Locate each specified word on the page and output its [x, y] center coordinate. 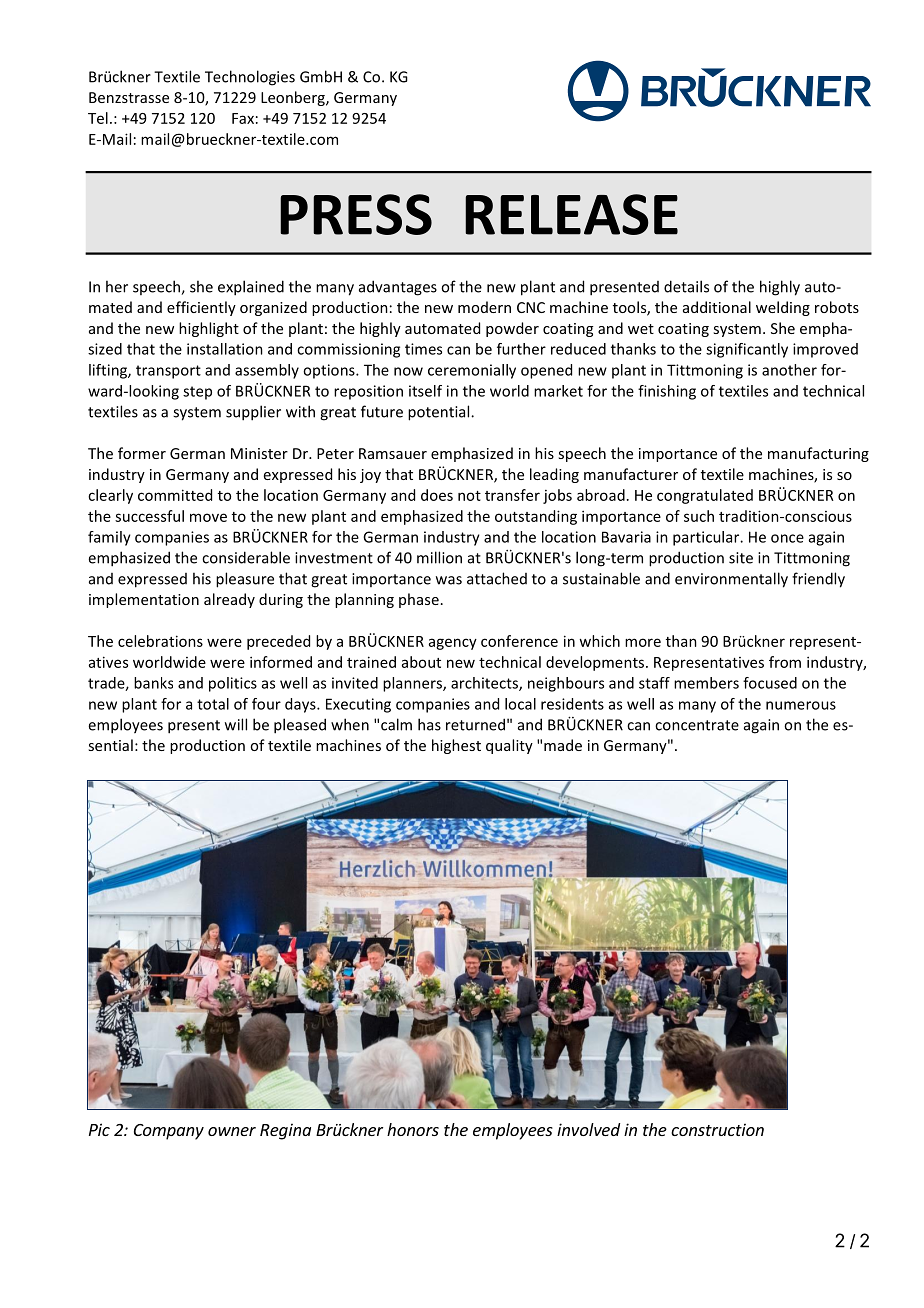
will [236, 724]
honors [413, 1129]
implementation [144, 600]
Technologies [250, 78]
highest [456, 746]
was [449, 580]
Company [169, 1132]
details [686, 286]
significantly [747, 350]
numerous [801, 705]
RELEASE [571, 214]
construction [717, 1129]
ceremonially [472, 371]
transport [168, 372]
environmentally [731, 580]
